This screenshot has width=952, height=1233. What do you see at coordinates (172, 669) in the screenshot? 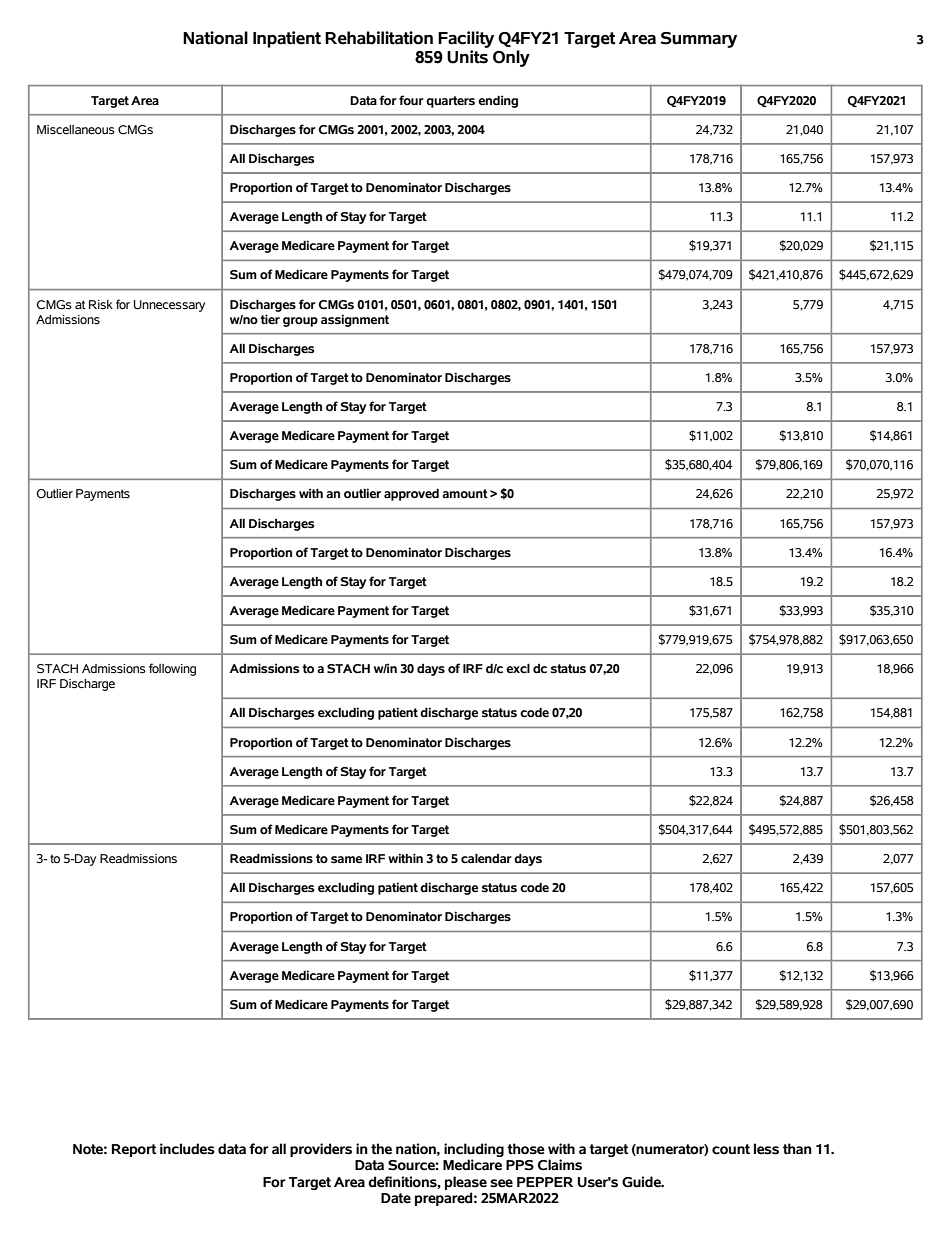
I see `following` at bounding box center [172, 669].
